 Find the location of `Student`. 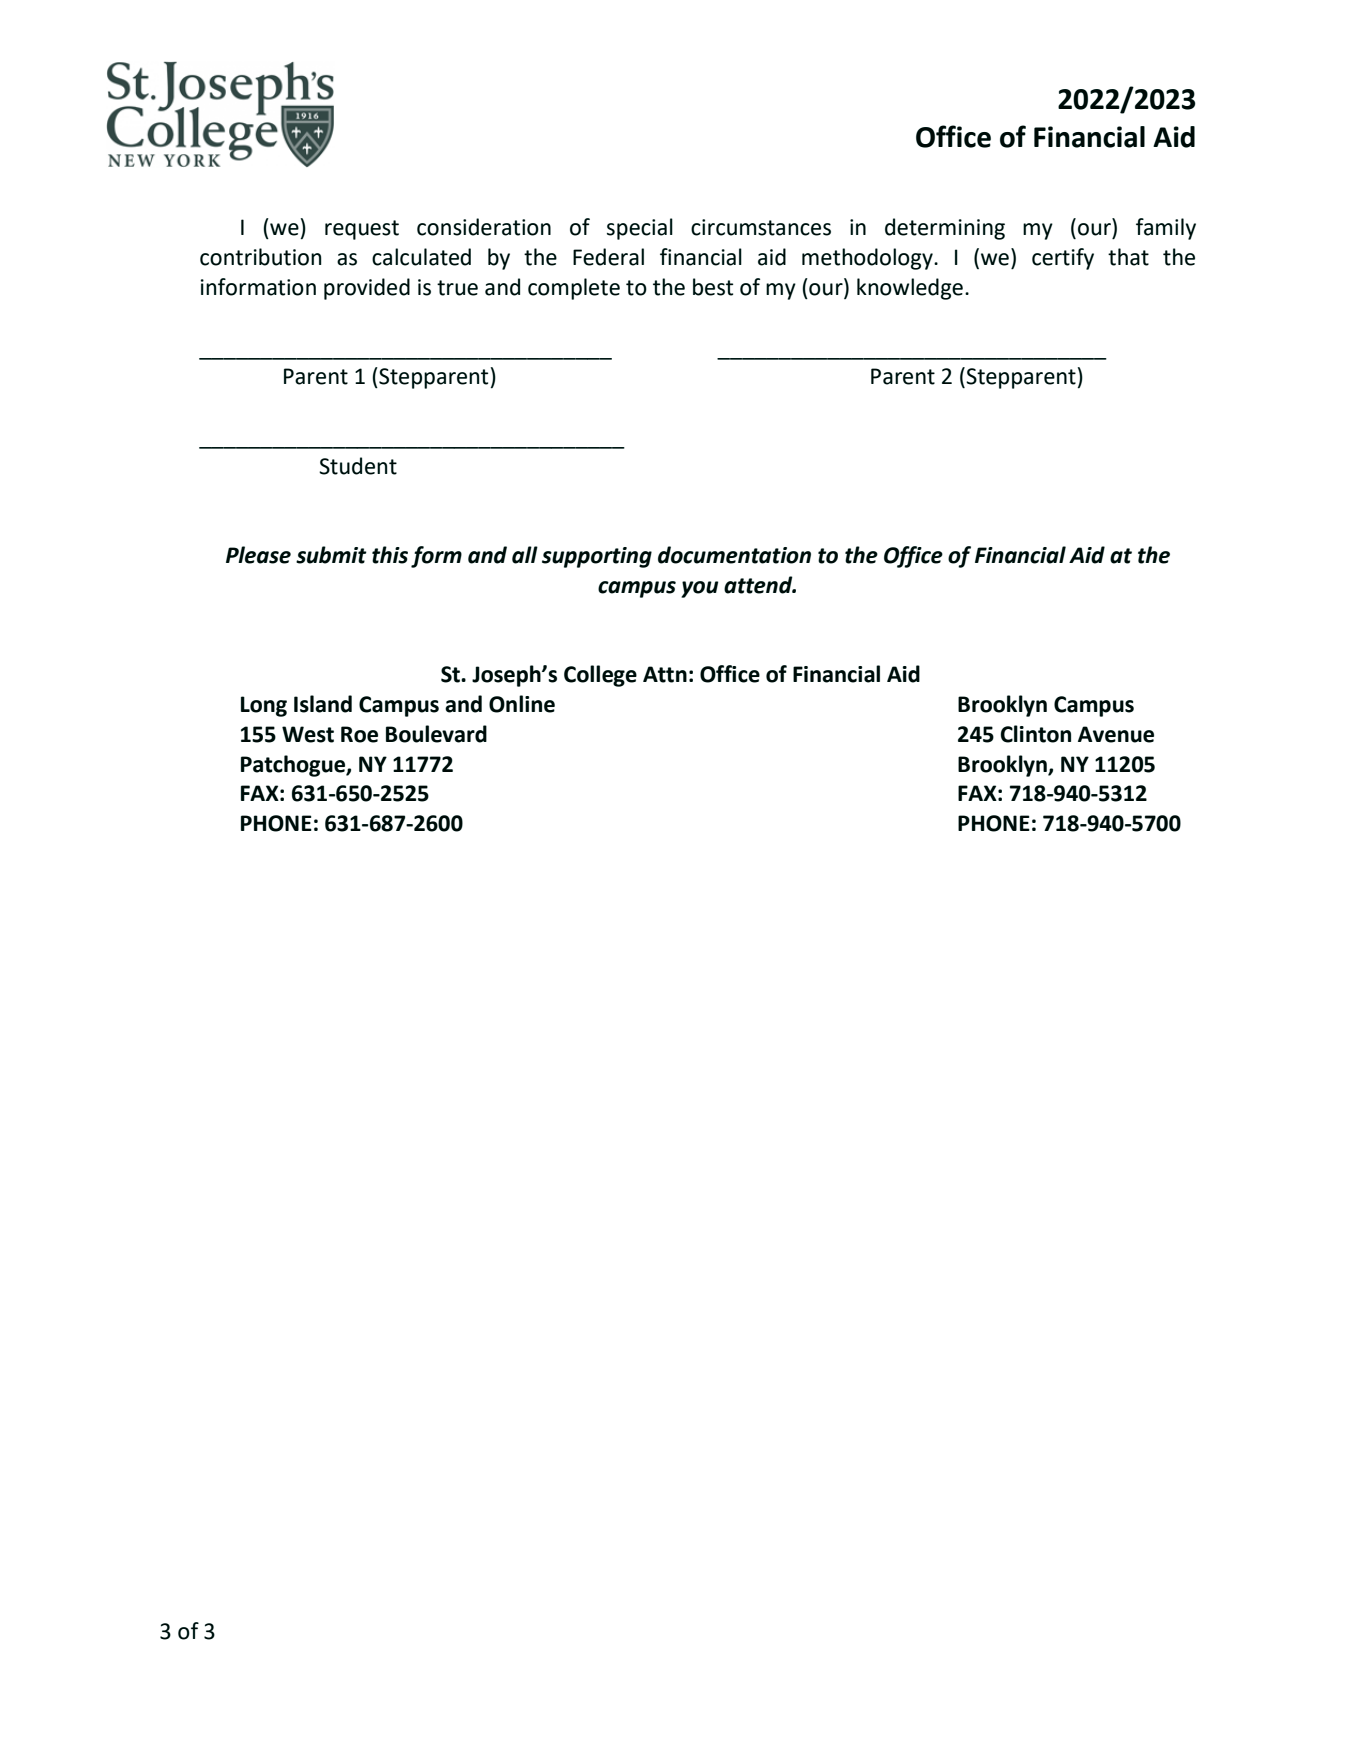

Student is located at coordinates (358, 466).
